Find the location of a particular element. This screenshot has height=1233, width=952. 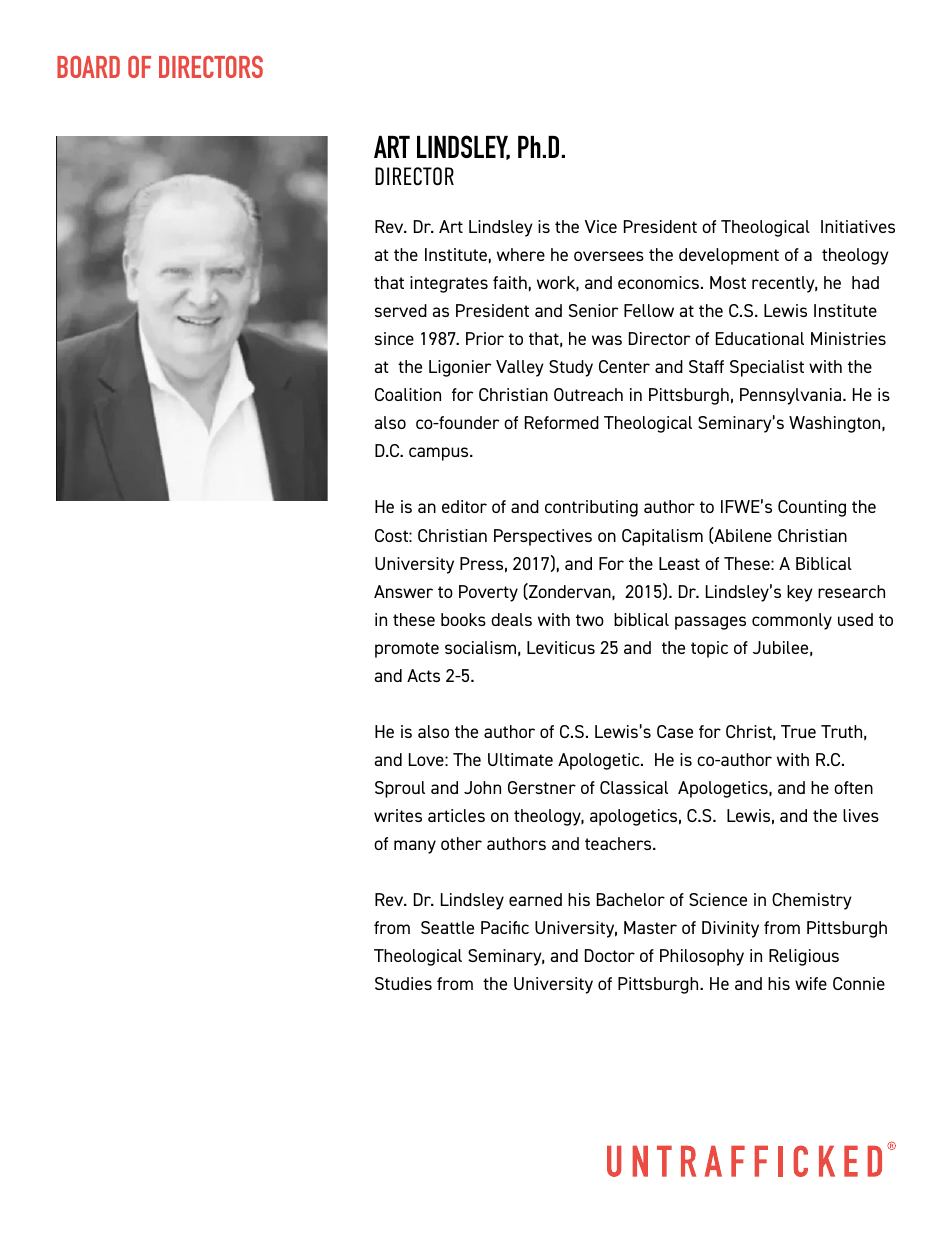

Studies is located at coordinates (403, 983).
